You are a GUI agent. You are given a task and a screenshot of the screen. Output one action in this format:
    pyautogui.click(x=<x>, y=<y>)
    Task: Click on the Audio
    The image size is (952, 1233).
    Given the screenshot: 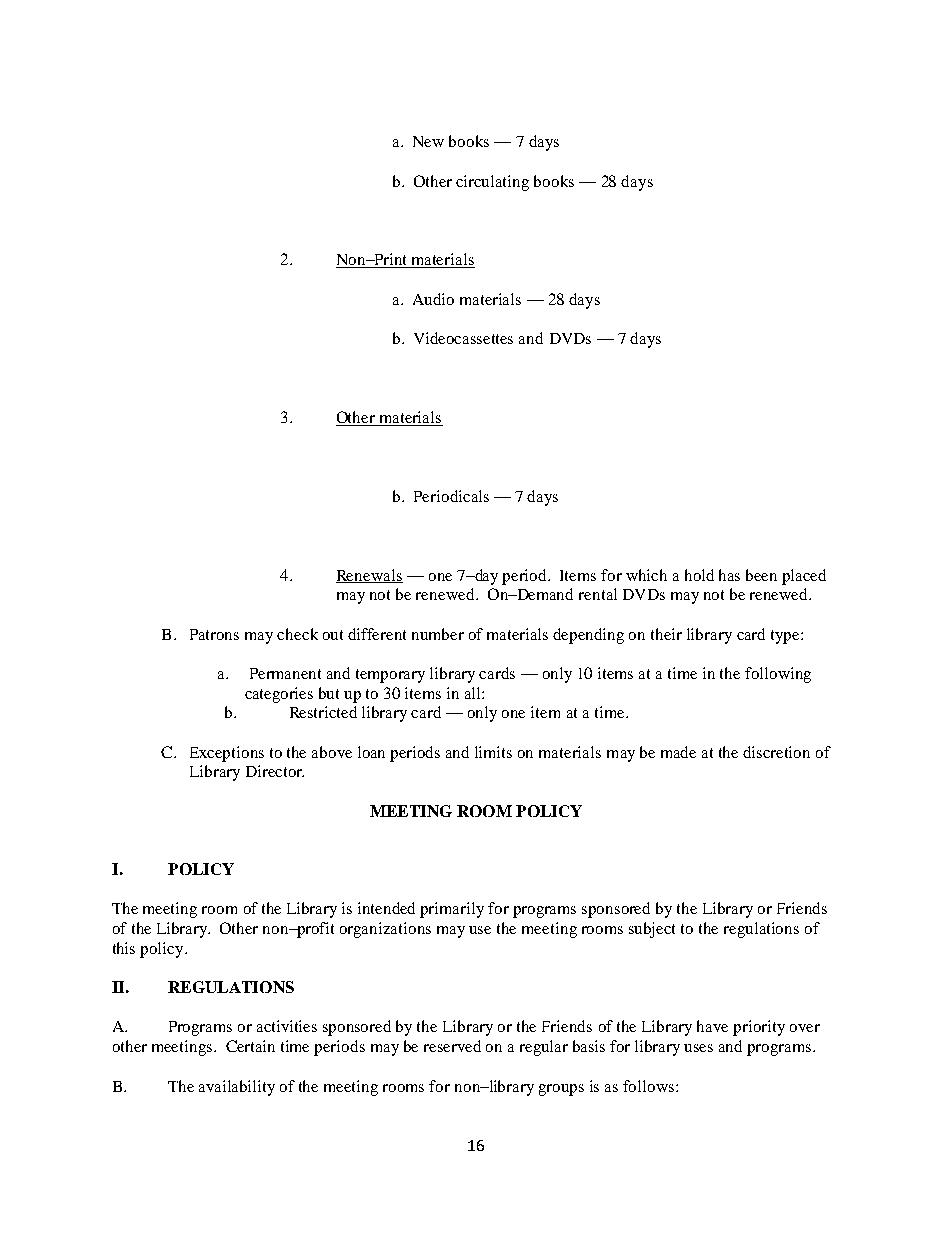 What is the action you would take?
    pyautogui.click(x=433, y=299)
